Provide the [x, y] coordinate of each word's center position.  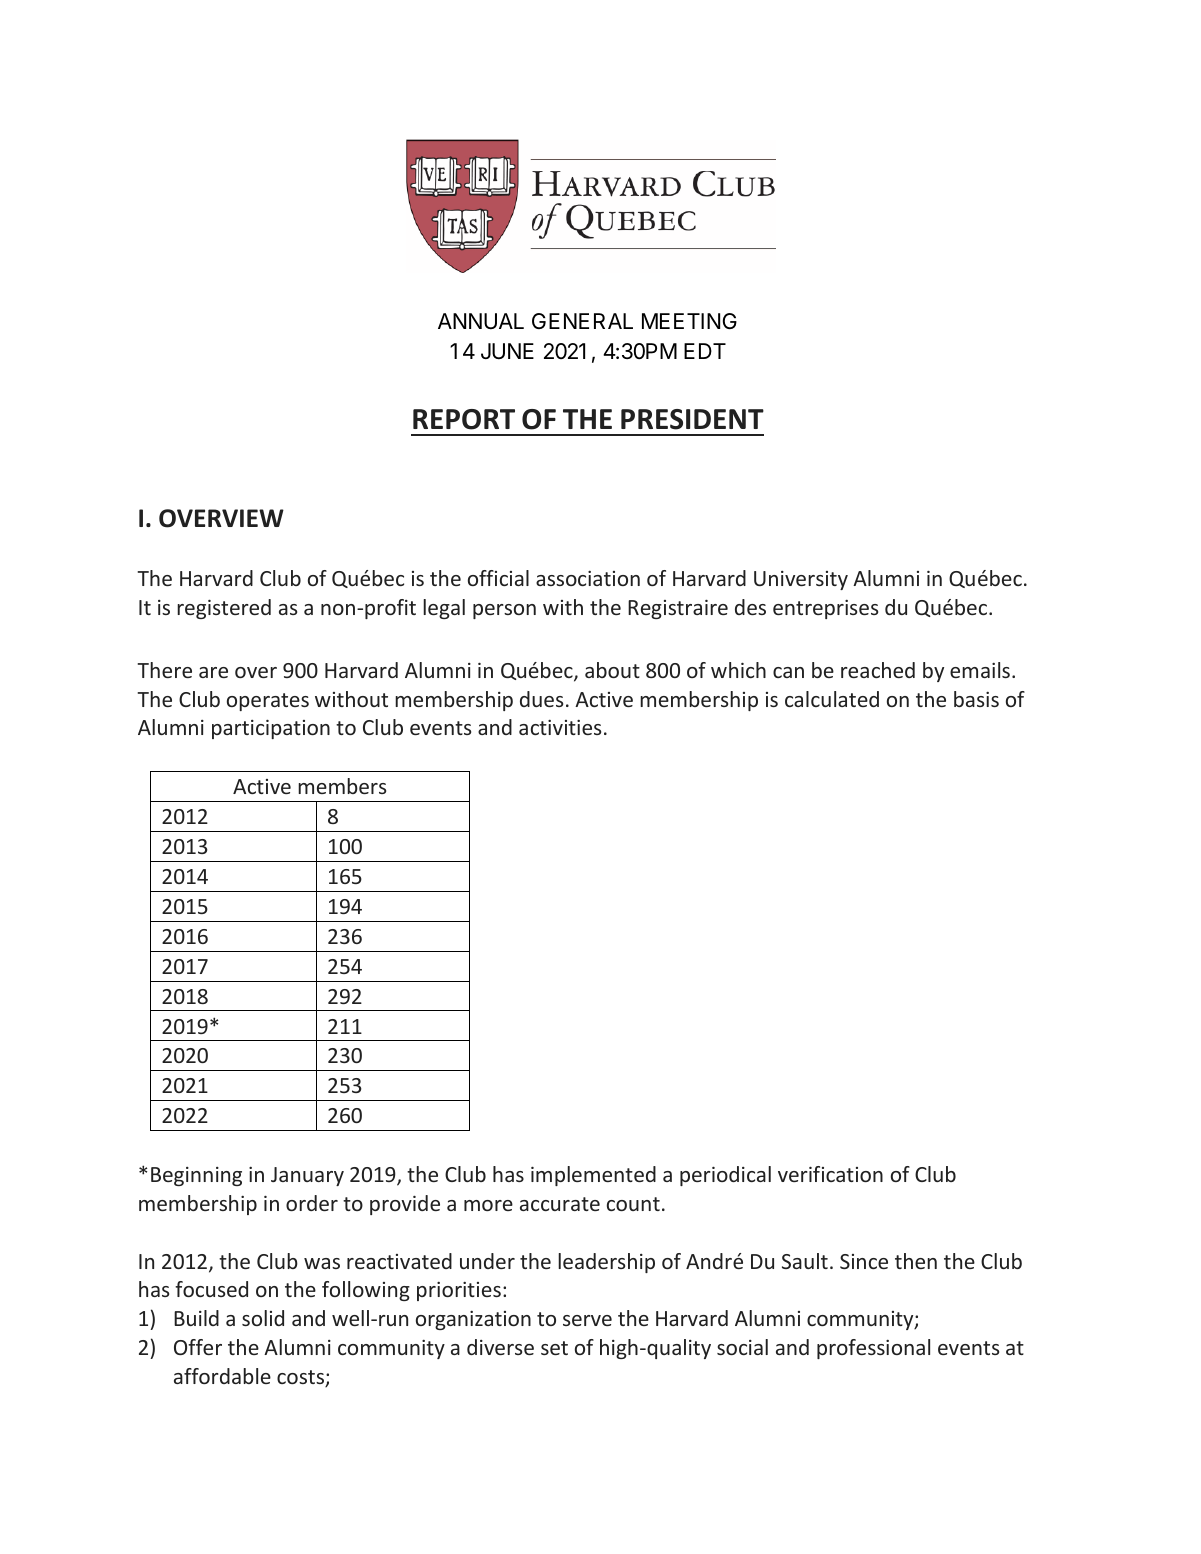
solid [263, 1318]
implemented [593, 1176]
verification [830, 1174]
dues [541, 699]
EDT [705, 351]
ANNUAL [481, 321]
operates [268, 702]
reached [878, 670]
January [307, 1176]
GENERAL [582, 321]
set [554, 1348]
